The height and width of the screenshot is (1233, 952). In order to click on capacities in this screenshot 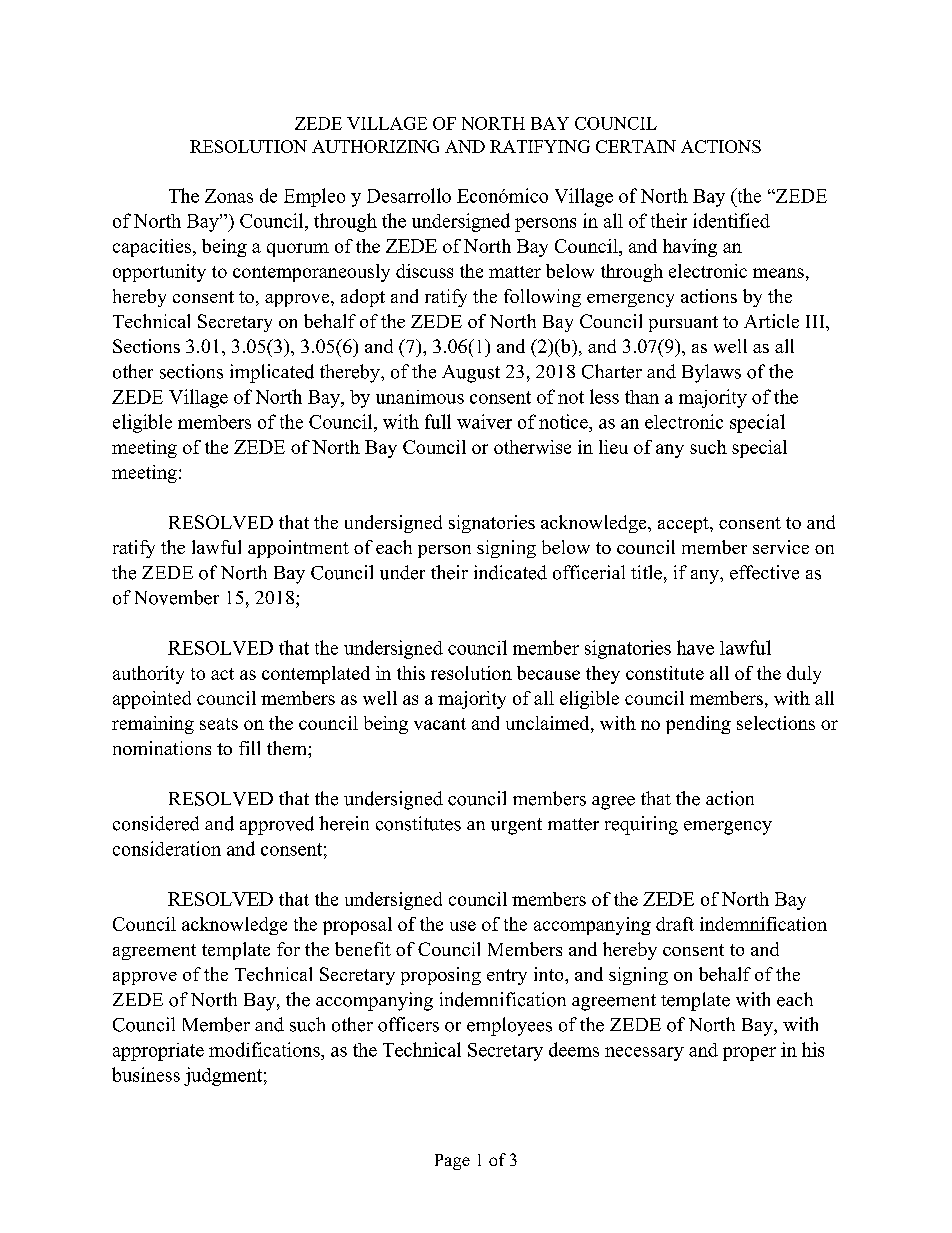, I will do `click(153, 248)`.
